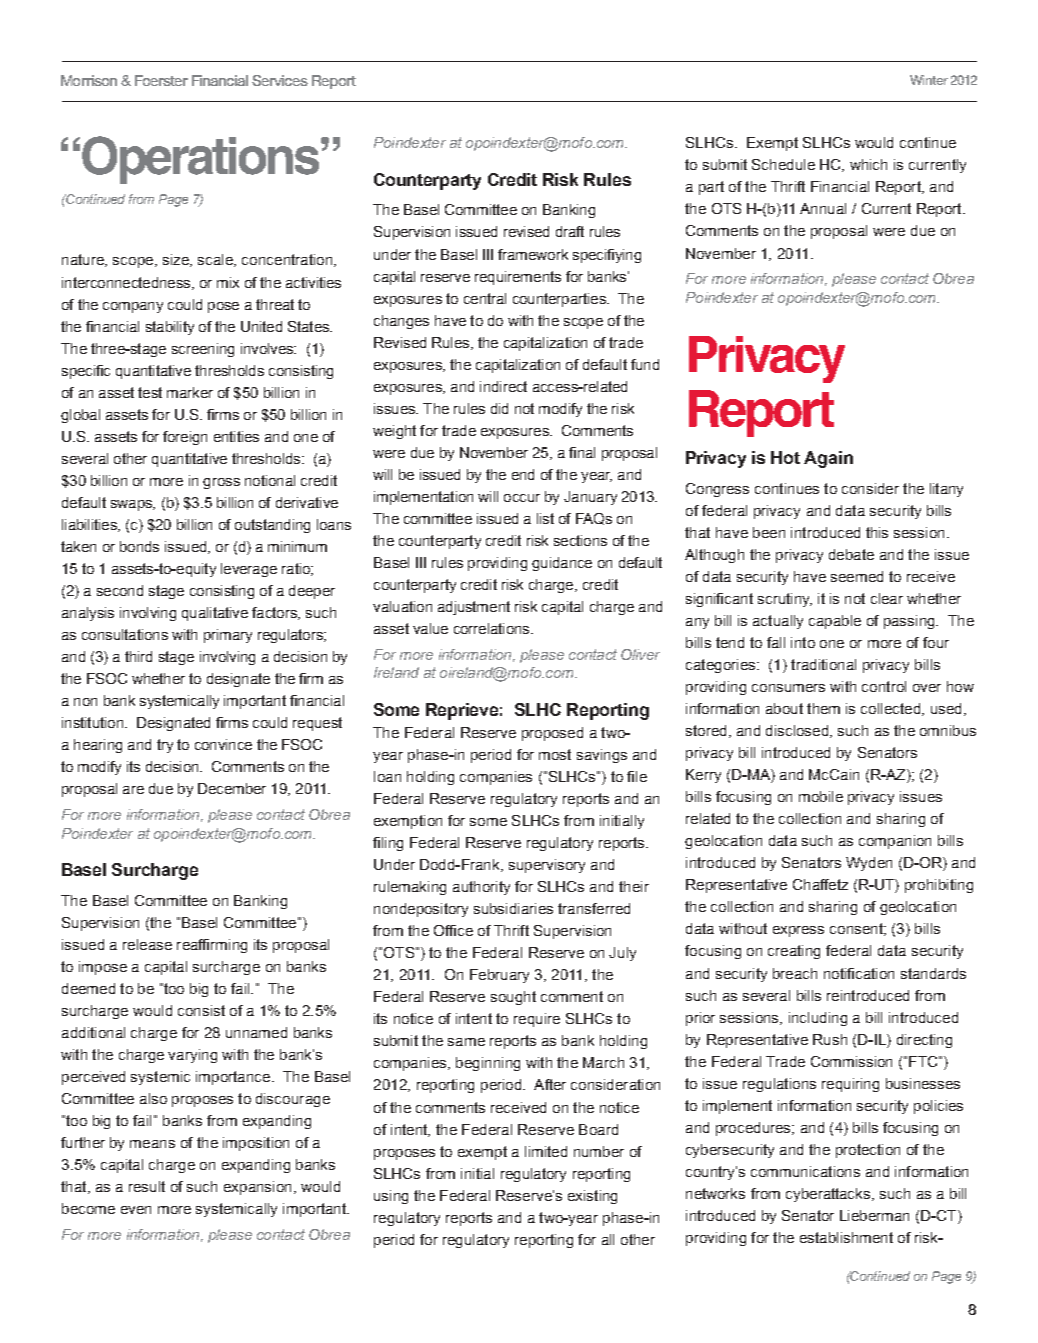 The width and height of the page is (1038, 1343). I want to click on bonds, so click(139, 546).
